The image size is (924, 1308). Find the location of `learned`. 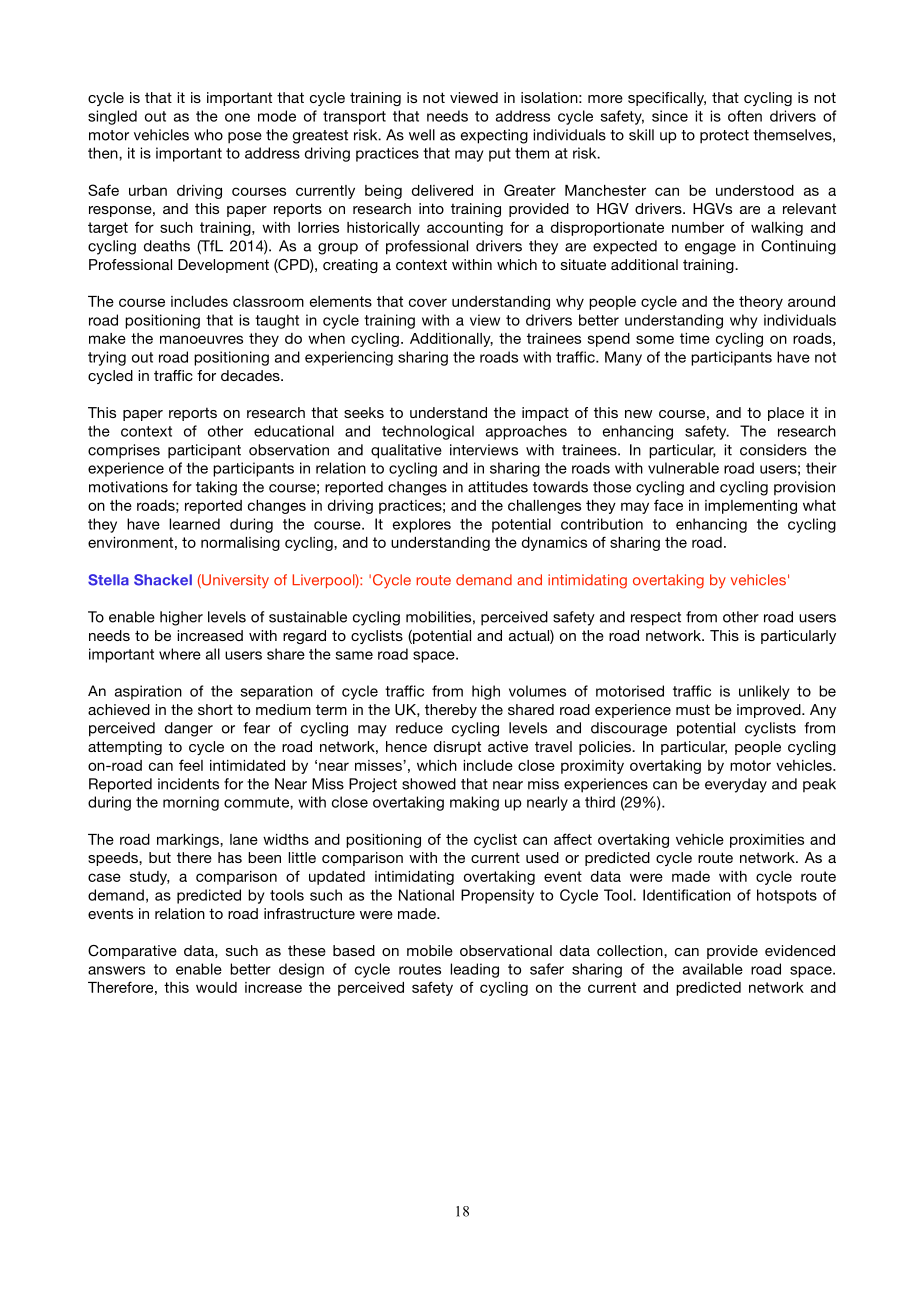

learned is located at coordinates (194, 524).
